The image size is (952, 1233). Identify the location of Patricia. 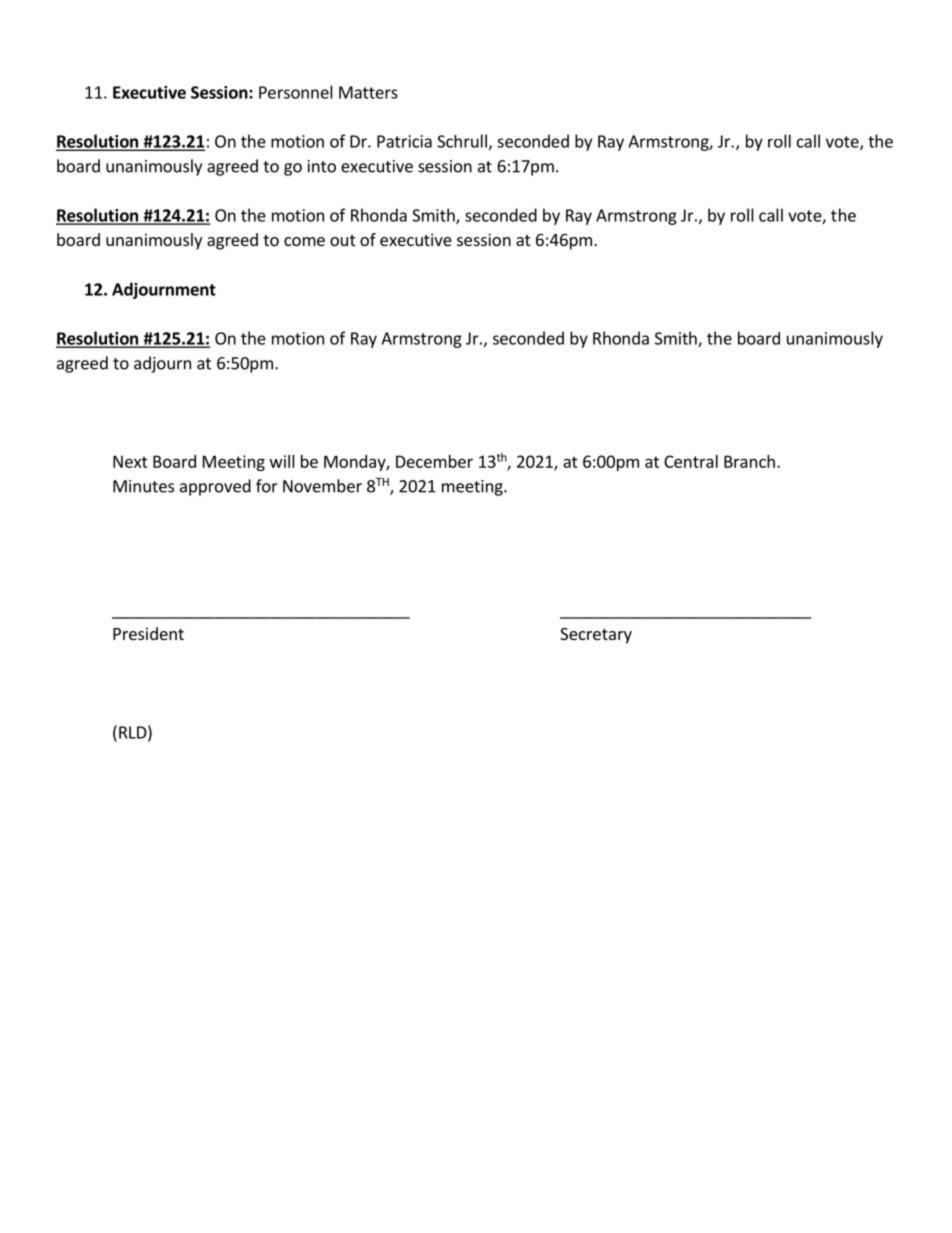
(404, 141).
